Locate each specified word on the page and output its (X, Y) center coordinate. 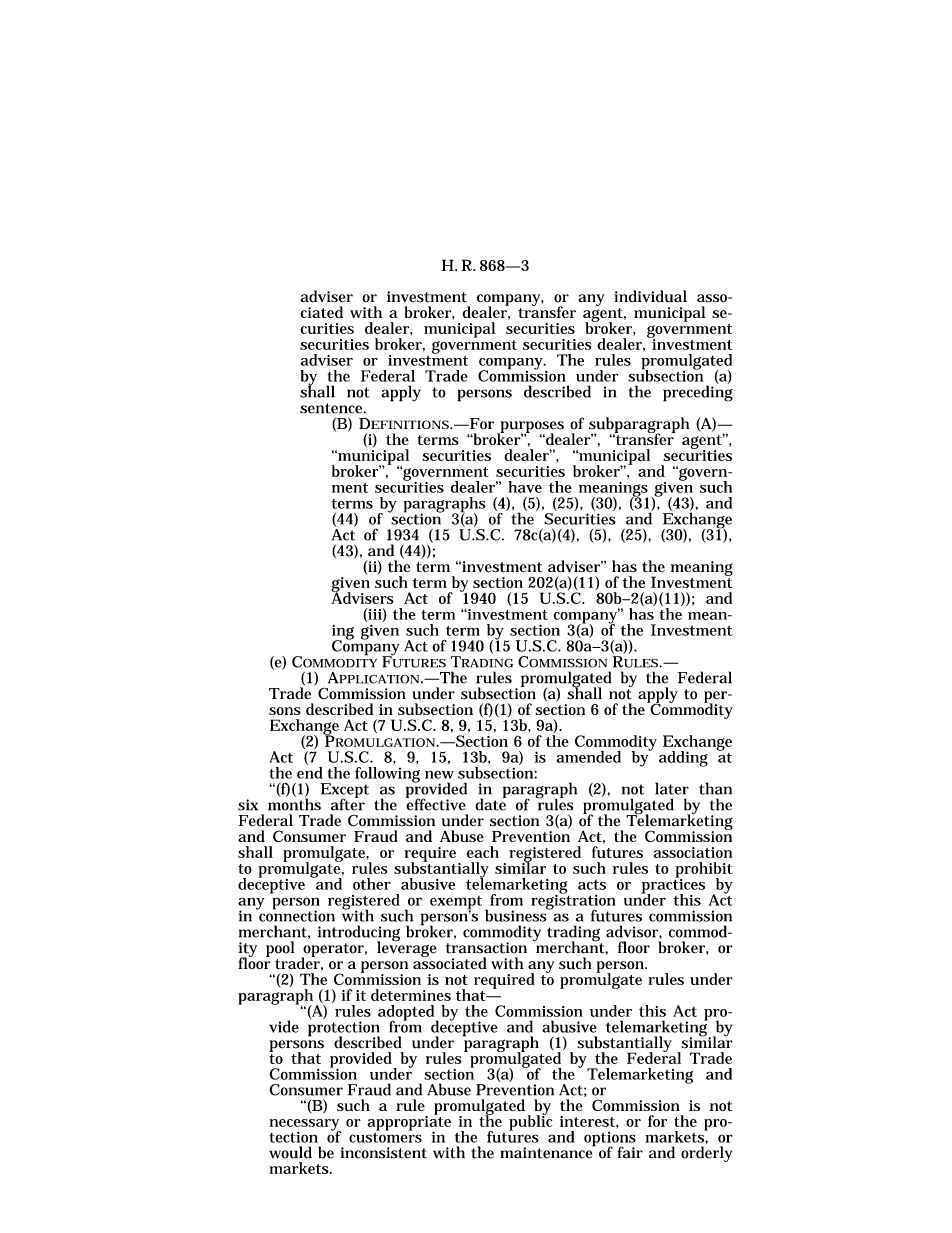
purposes (531, 428)
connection (296, 915)
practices (673, 886)
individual (650, 296)
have (525, 487)
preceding (698, 392)
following (387, 776)
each (483, 852)
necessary (305, 1126)
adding (683, 759)
